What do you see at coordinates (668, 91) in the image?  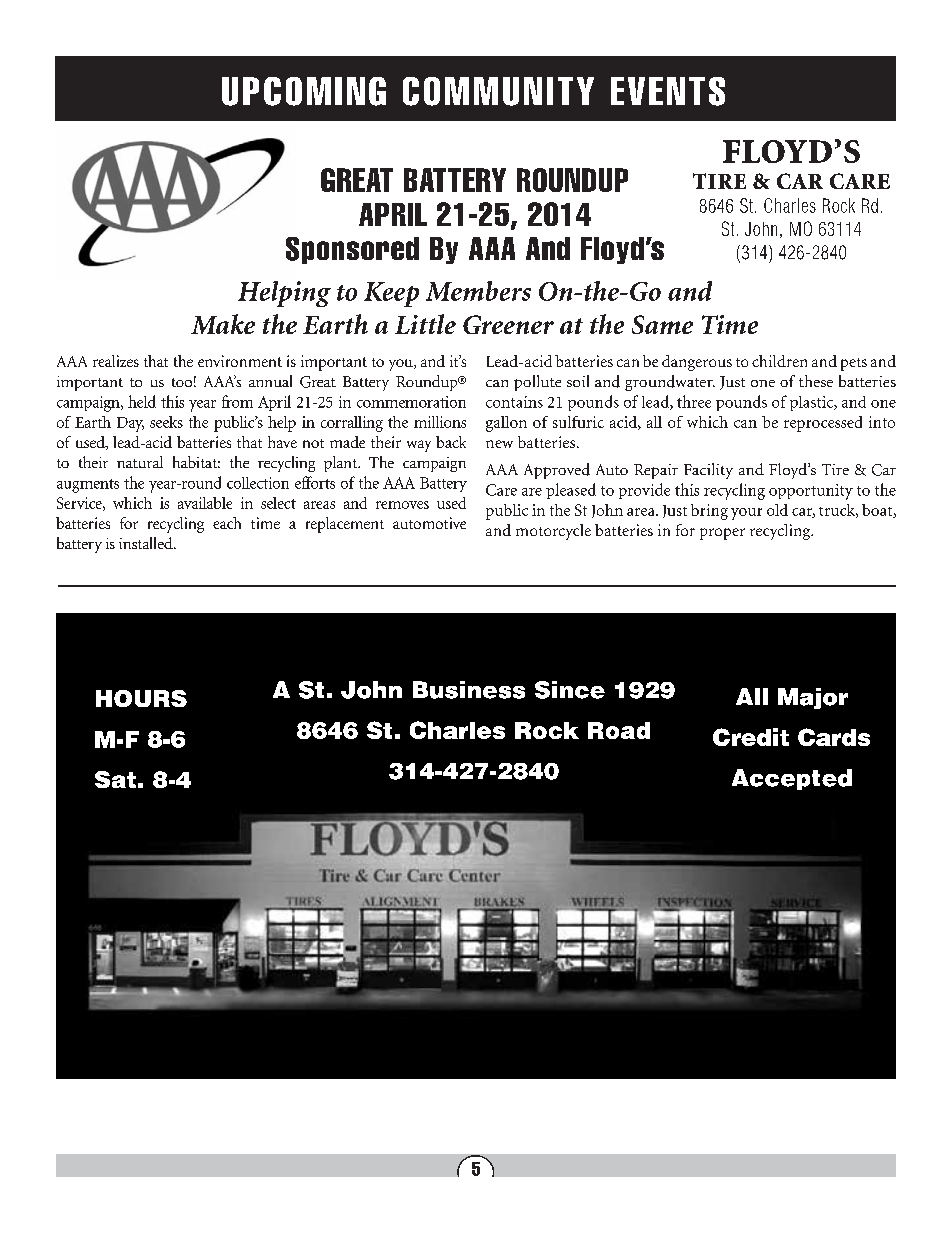 I see `EVENTS` at bounding box center [668, 91].
